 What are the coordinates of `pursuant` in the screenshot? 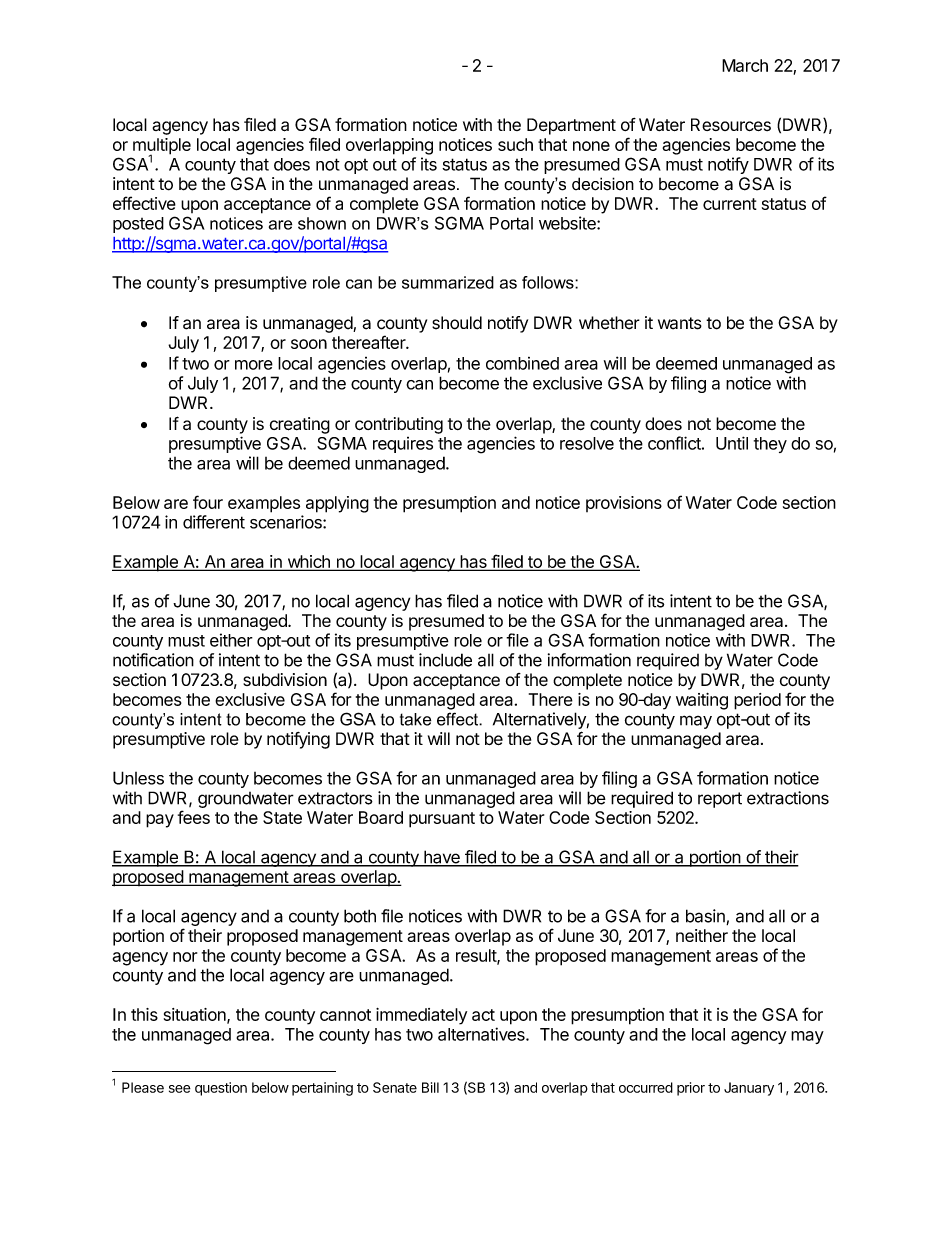 It's located at (442, 820).
